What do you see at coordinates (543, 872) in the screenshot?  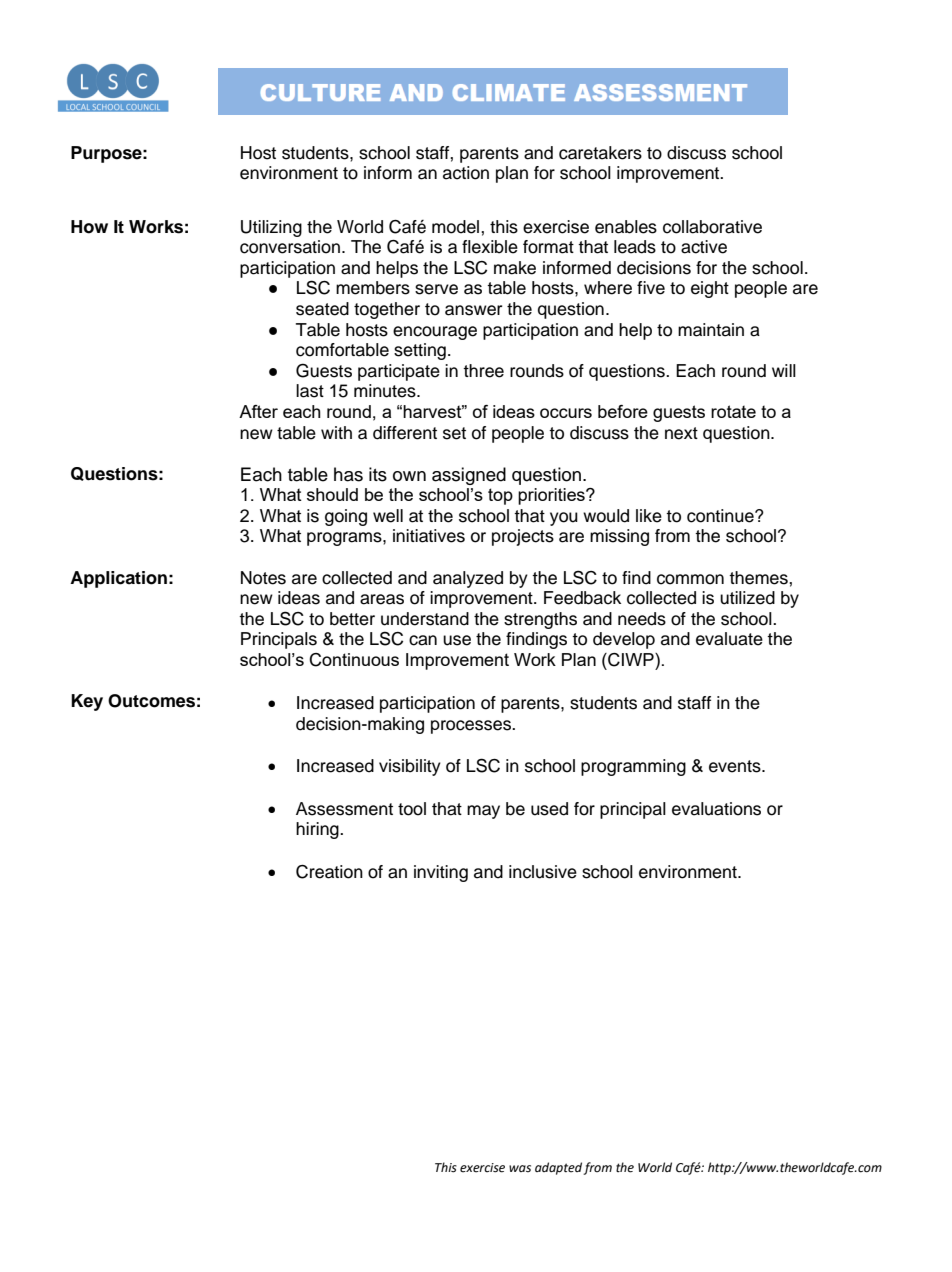 I see `inclusive` at bounding box center [543, 872].
